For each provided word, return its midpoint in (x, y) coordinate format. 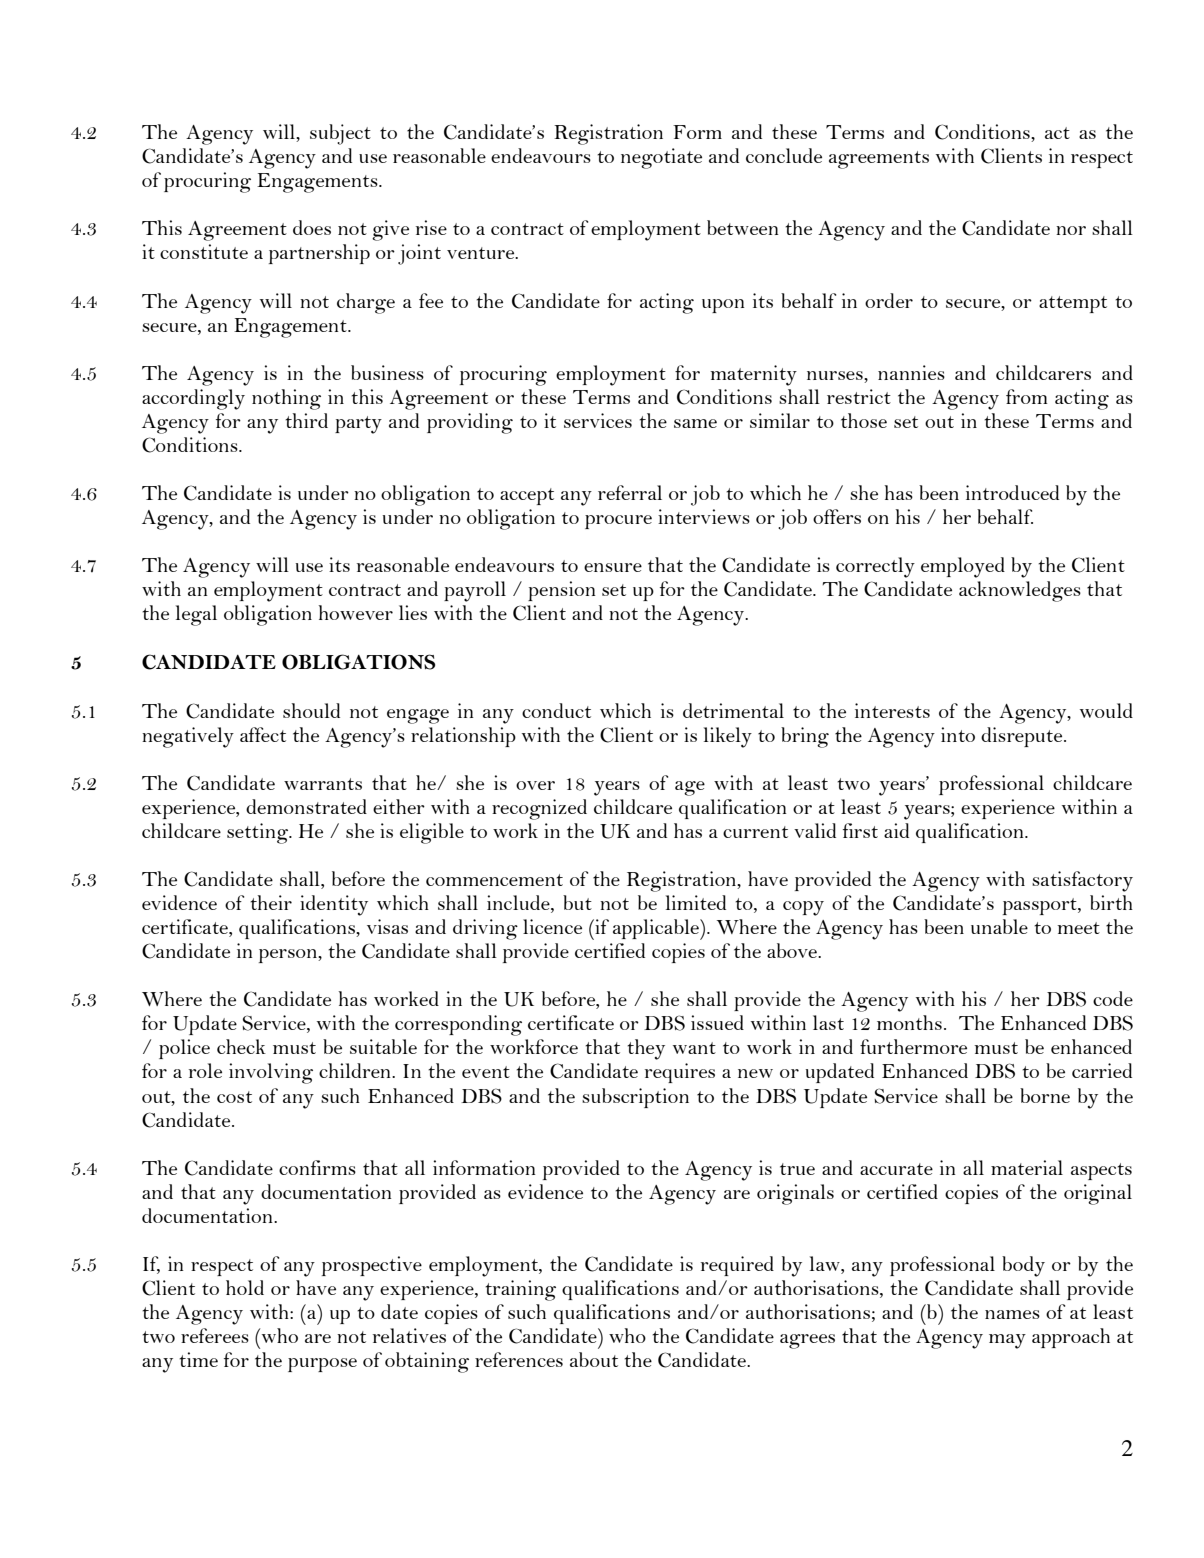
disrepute (1023, 737)
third (306, 420)
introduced (1012, 492)
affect (263, 734)
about (594, 1359)
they (646, 1049)
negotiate (661, 158)
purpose (322, 1365)
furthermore (913, 1046)
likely (728, 737)
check (241, 1046)
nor (1071, 230)
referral (630, 492)
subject (340, 134)
